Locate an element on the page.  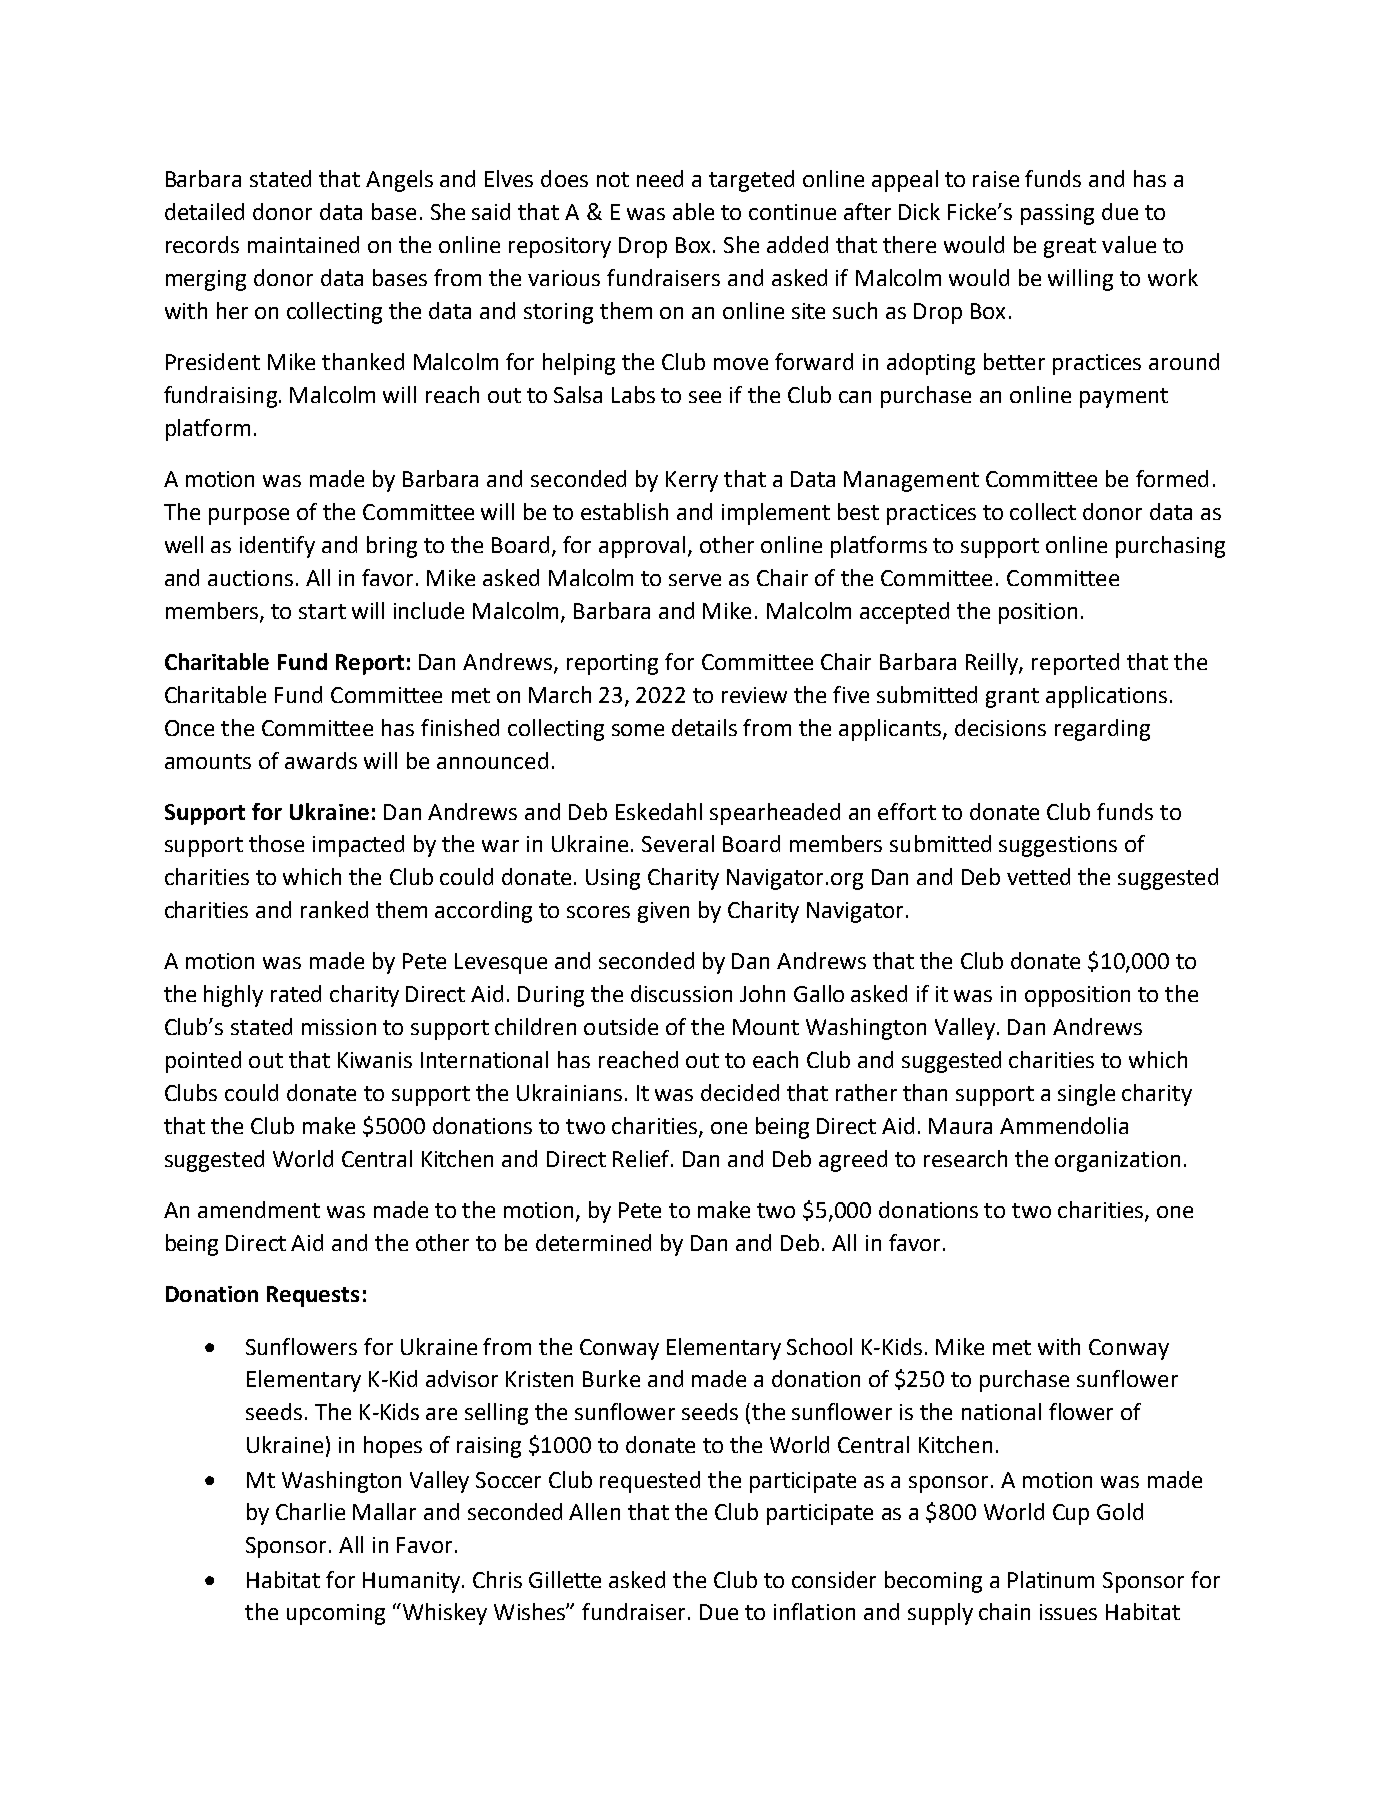
Relief is located at coordinates (643, 1158).
